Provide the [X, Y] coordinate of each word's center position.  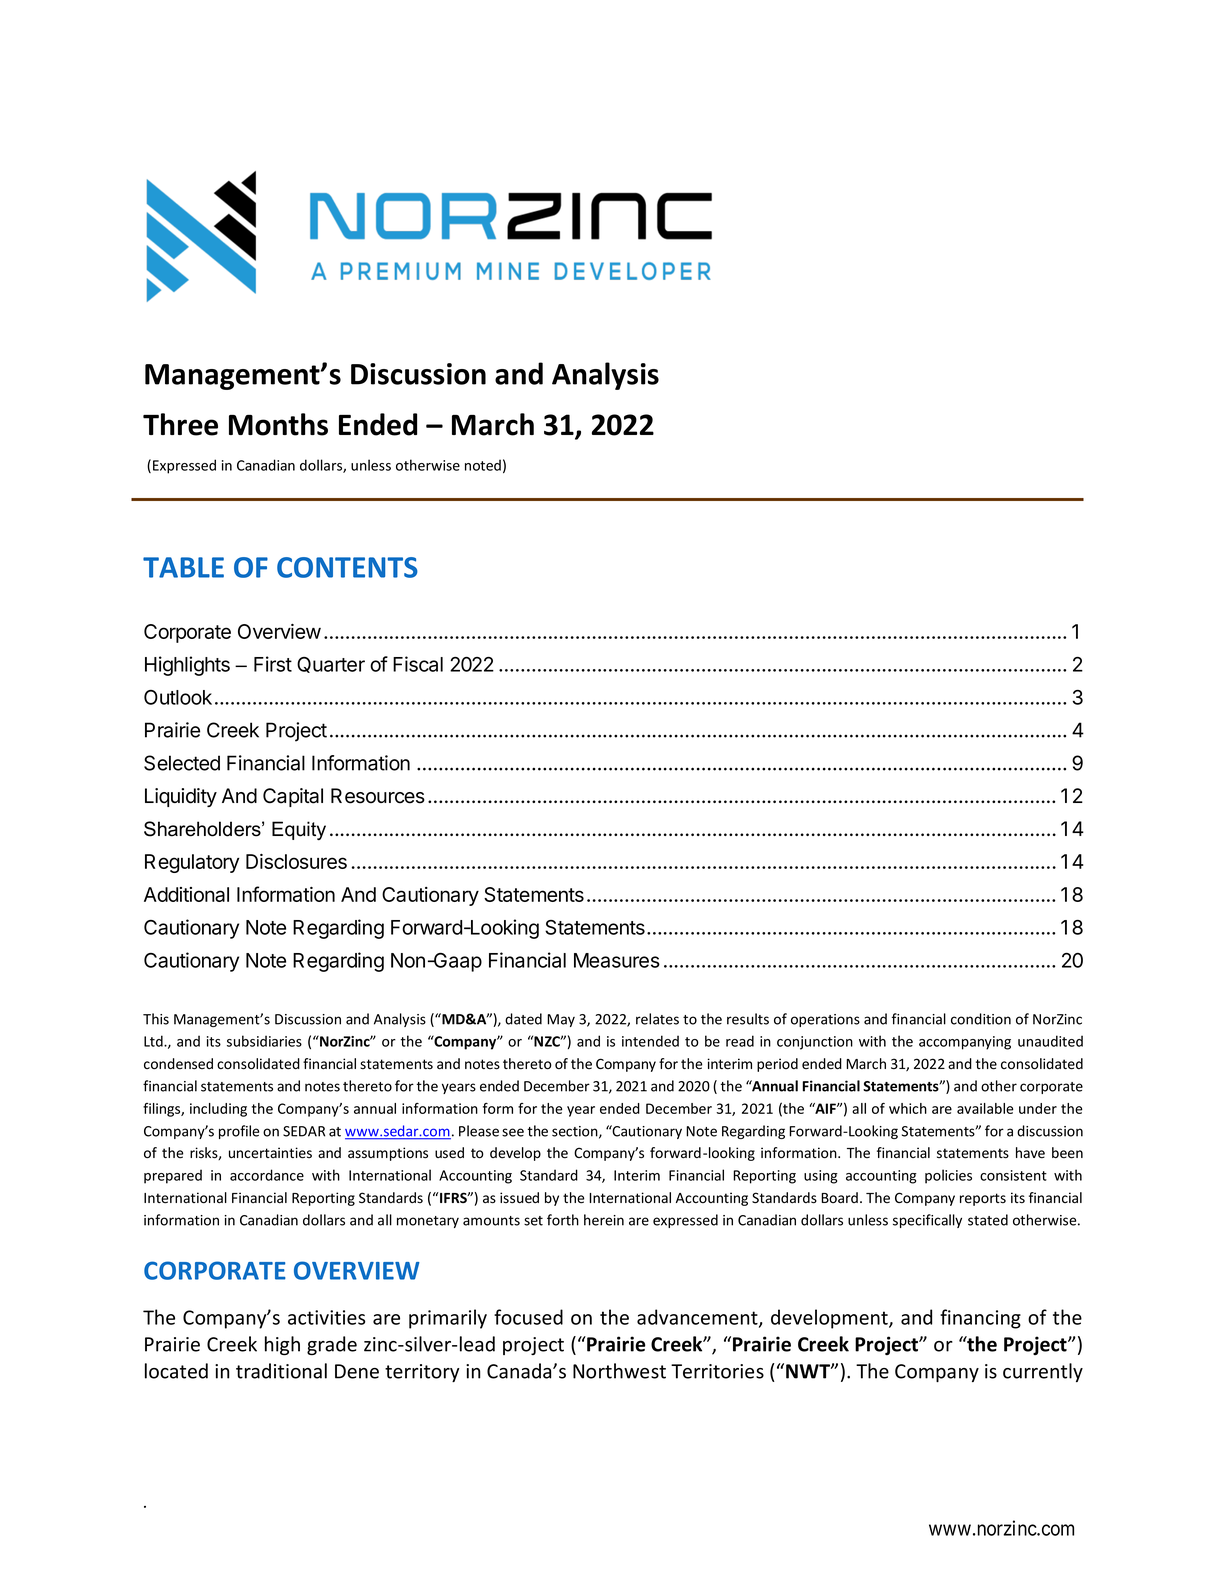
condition [981, 1019]
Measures [617, 960]
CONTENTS [347, 567]
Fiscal [418, 664]
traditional [281, 1371]
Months [278, 424]
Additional [186, 894]
